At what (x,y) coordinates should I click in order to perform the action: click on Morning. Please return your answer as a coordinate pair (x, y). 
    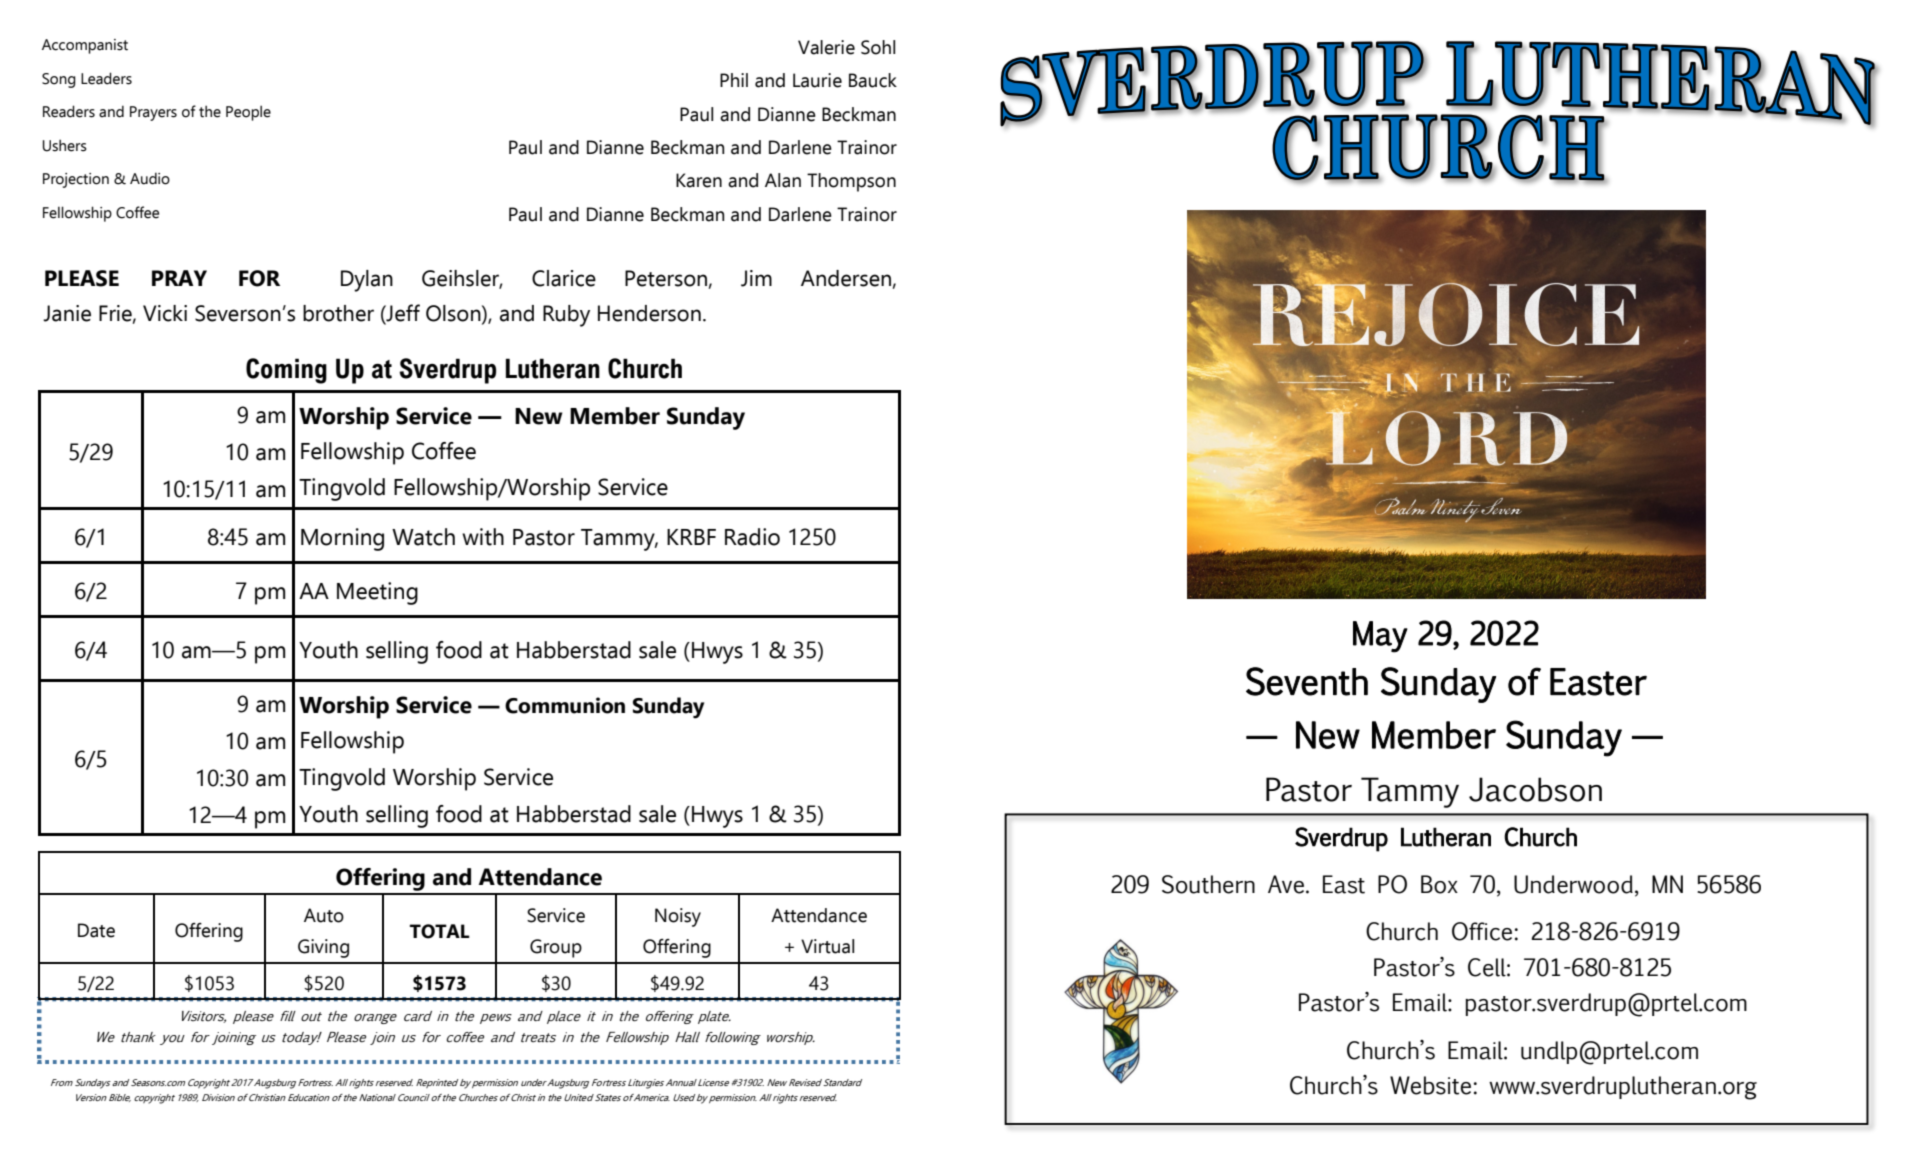
    Looking at the image, I should click on (342, 539).
